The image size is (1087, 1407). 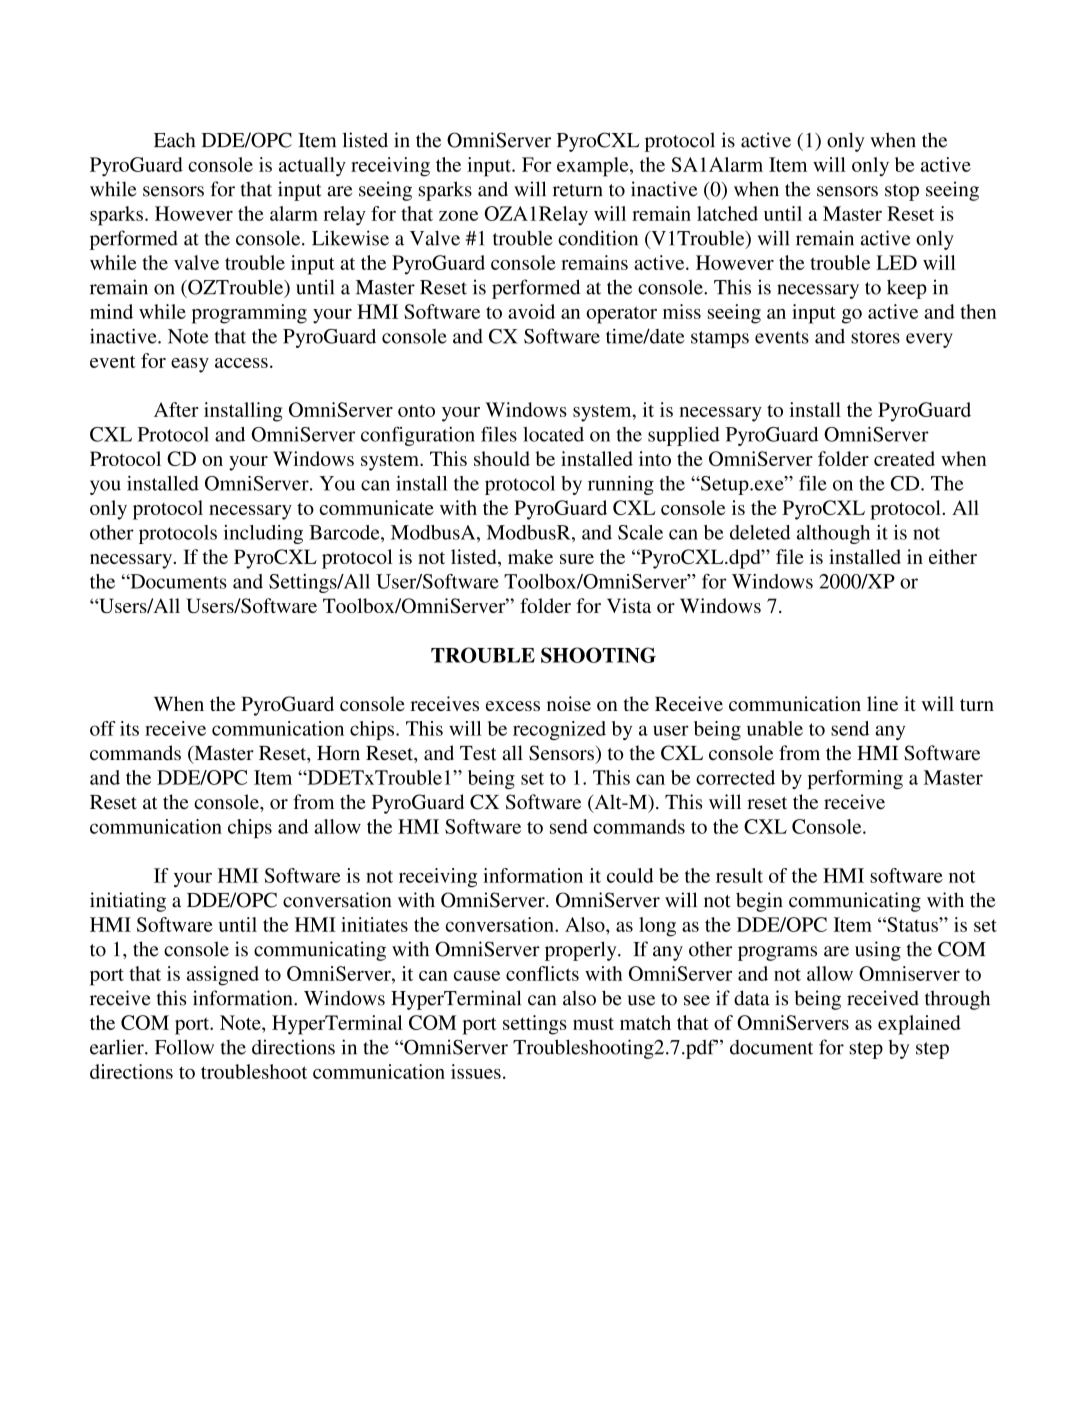 I want to click on Follow, so click(x=184, y=1047).
